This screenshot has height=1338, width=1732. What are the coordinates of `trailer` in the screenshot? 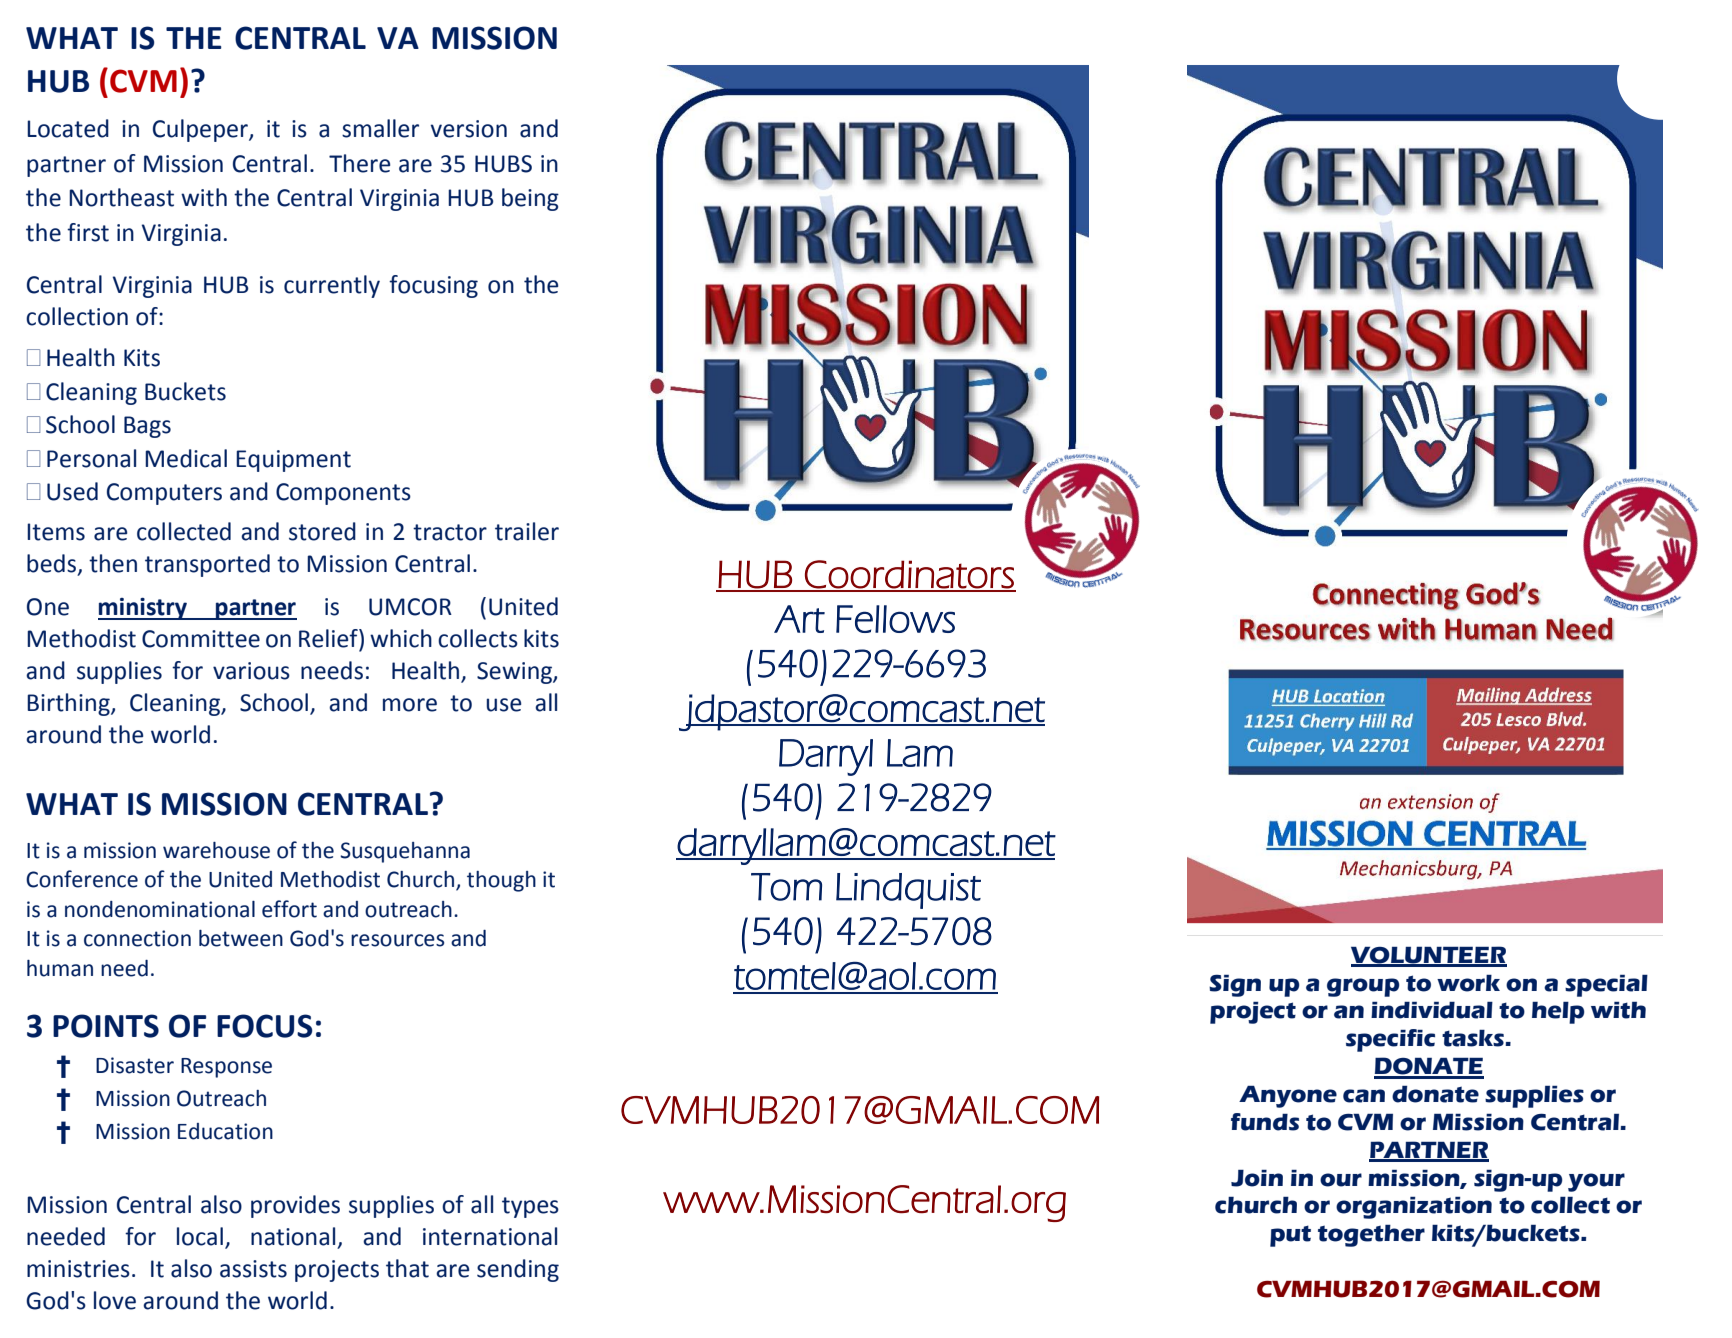 It's located at (527, 531).
